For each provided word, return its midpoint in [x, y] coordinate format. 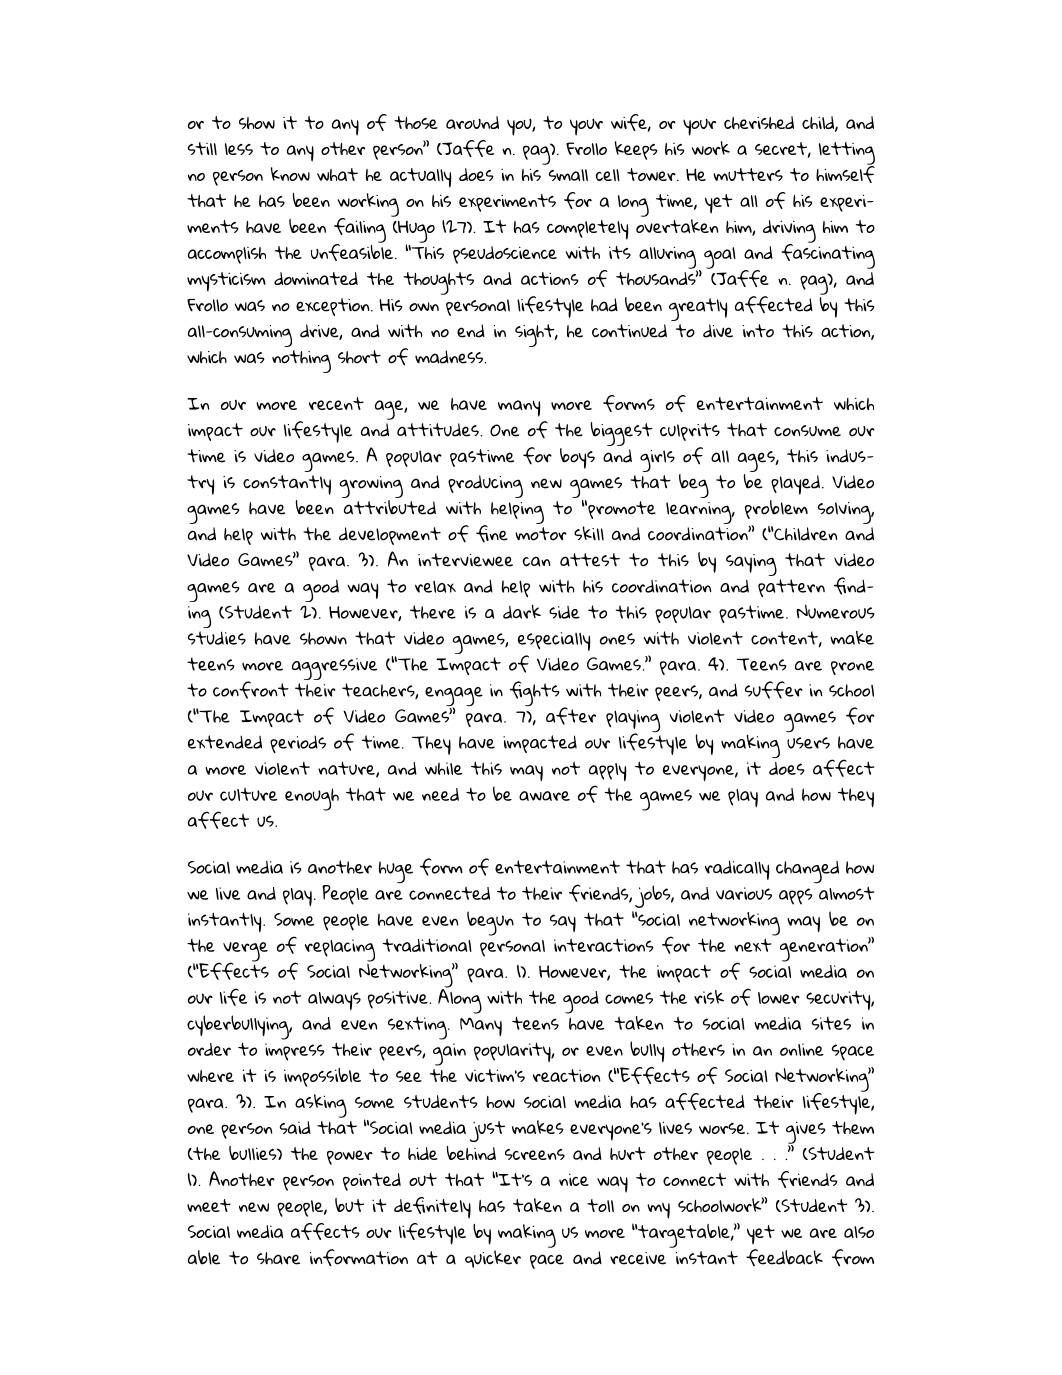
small [568, 175]
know [290, 174]
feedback [784, 1258]
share [278, 1258]
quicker [493, 1259]
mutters [748, 174]
